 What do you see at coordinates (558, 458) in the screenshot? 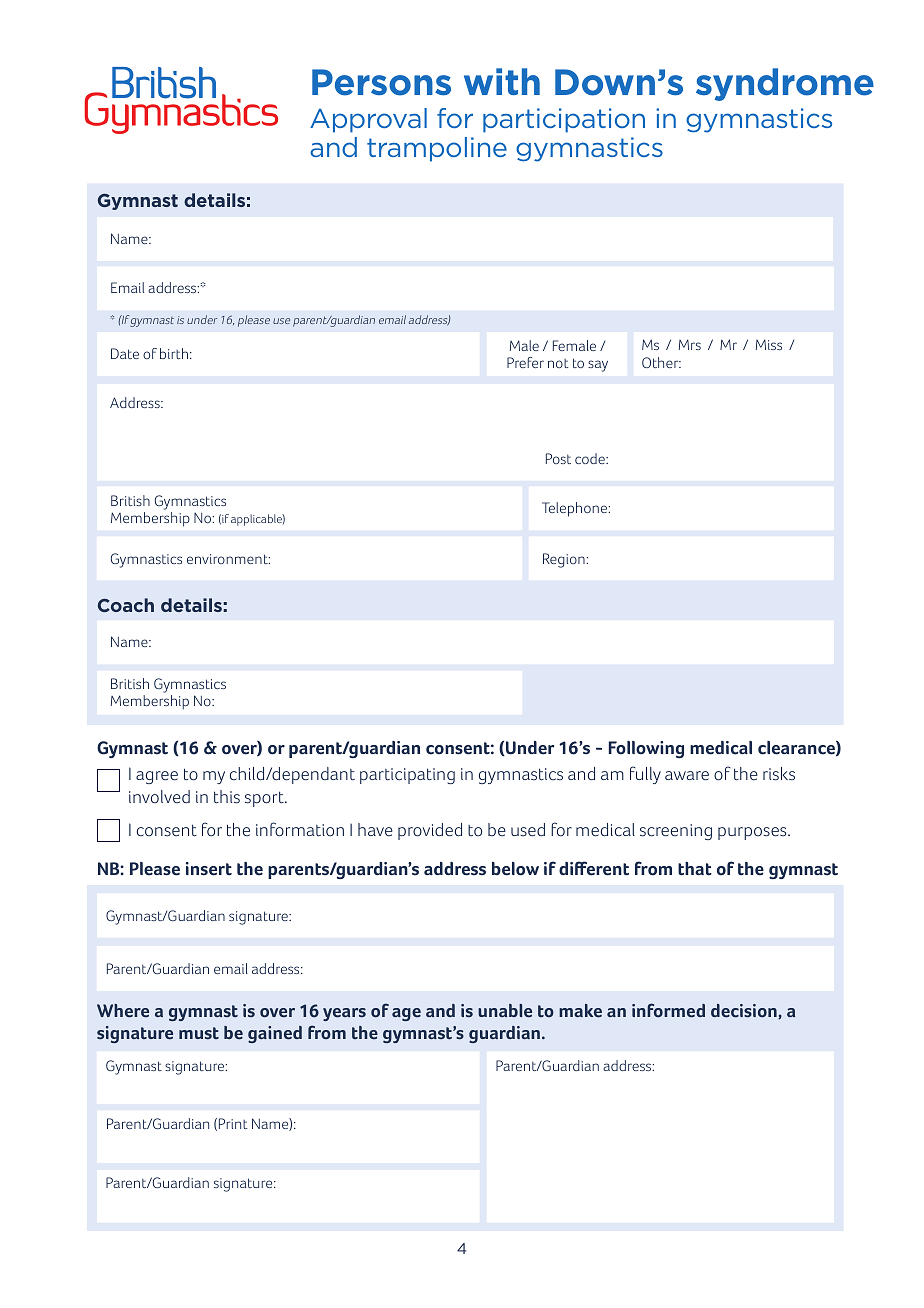
I see `Post` at bounding box center [558, 458].
